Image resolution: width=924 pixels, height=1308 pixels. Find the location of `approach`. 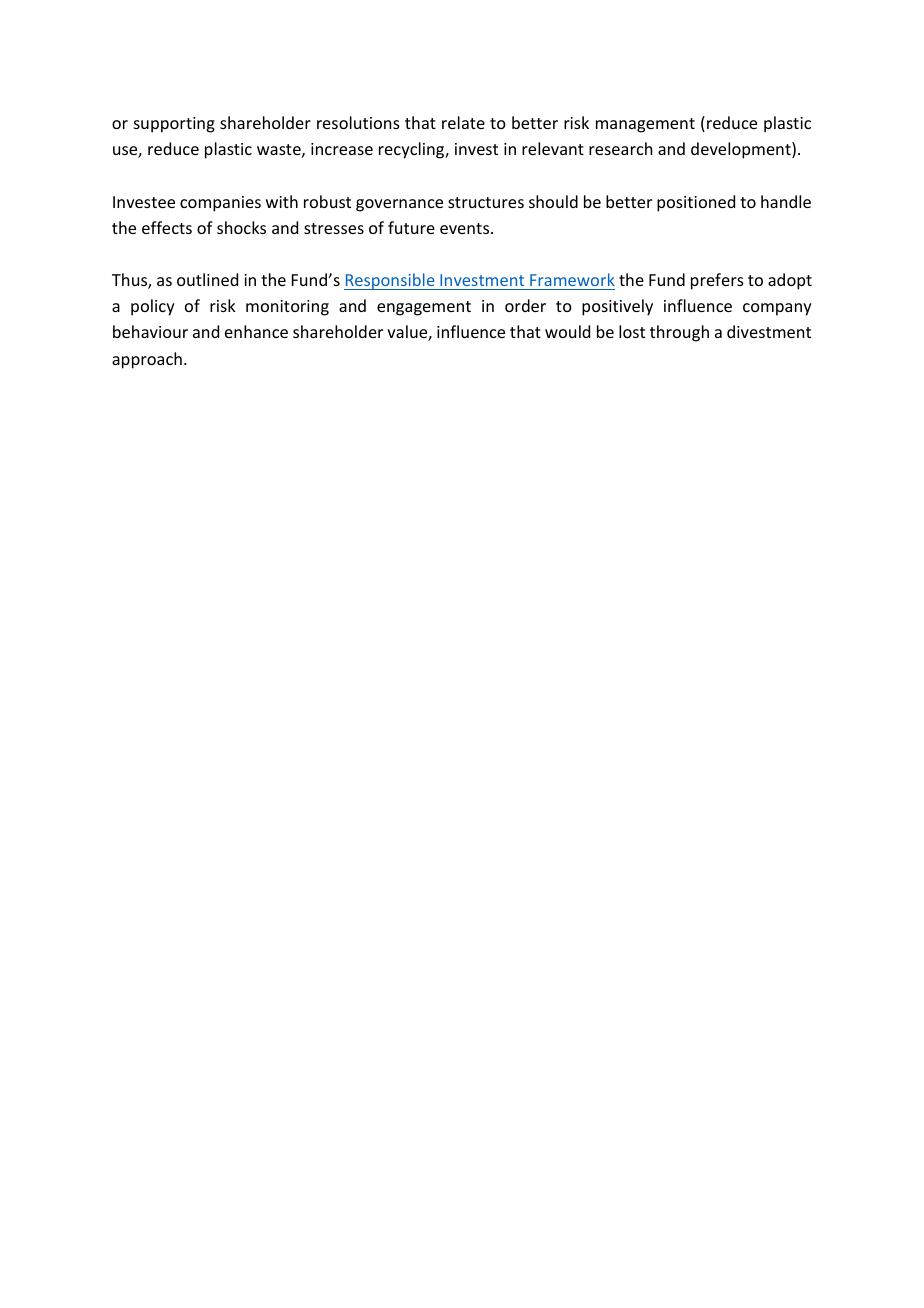

approach is located at coordinates (147, 360).
